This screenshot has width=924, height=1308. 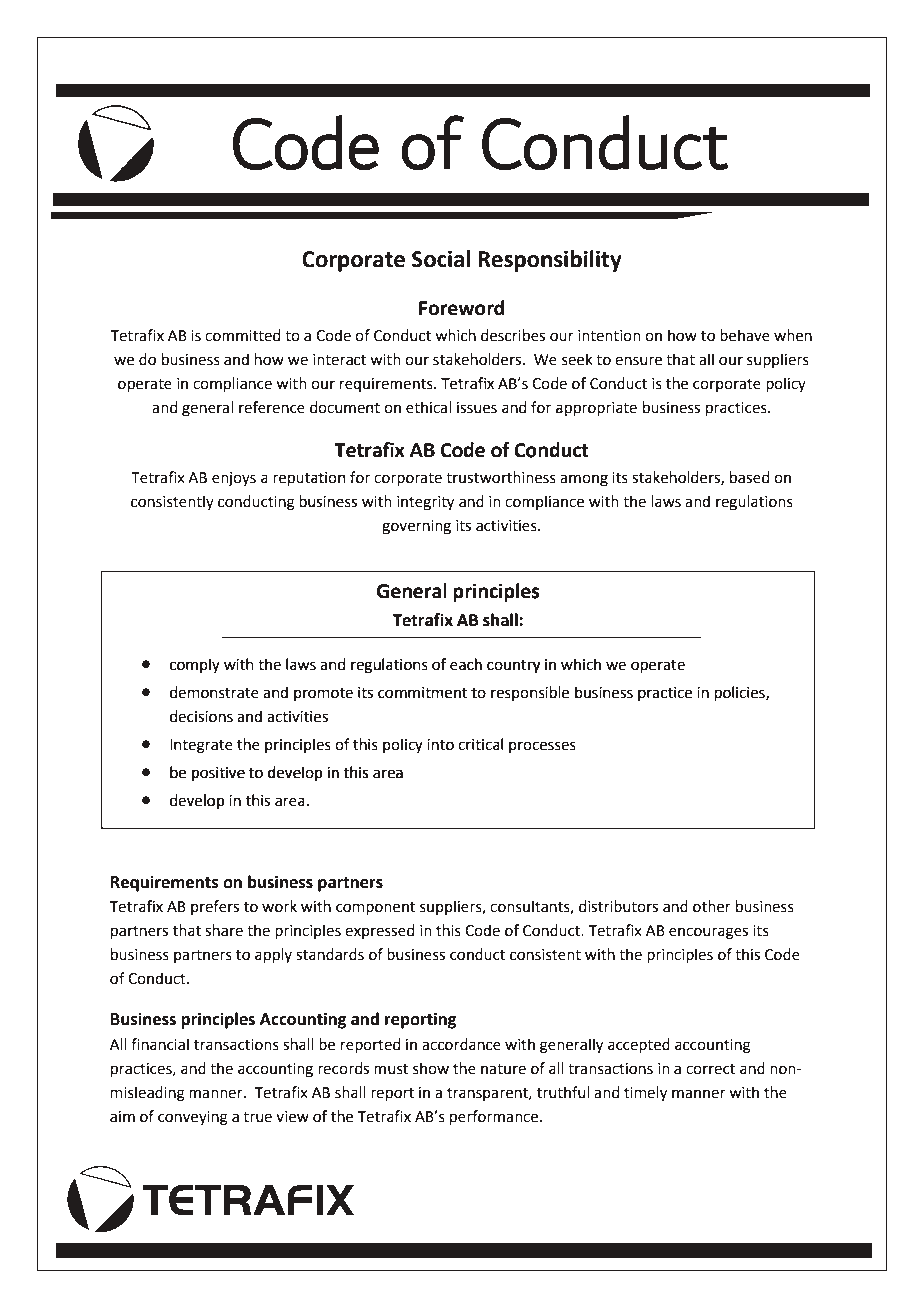 I want to click on conveying, so click(x=193, y=1118).
